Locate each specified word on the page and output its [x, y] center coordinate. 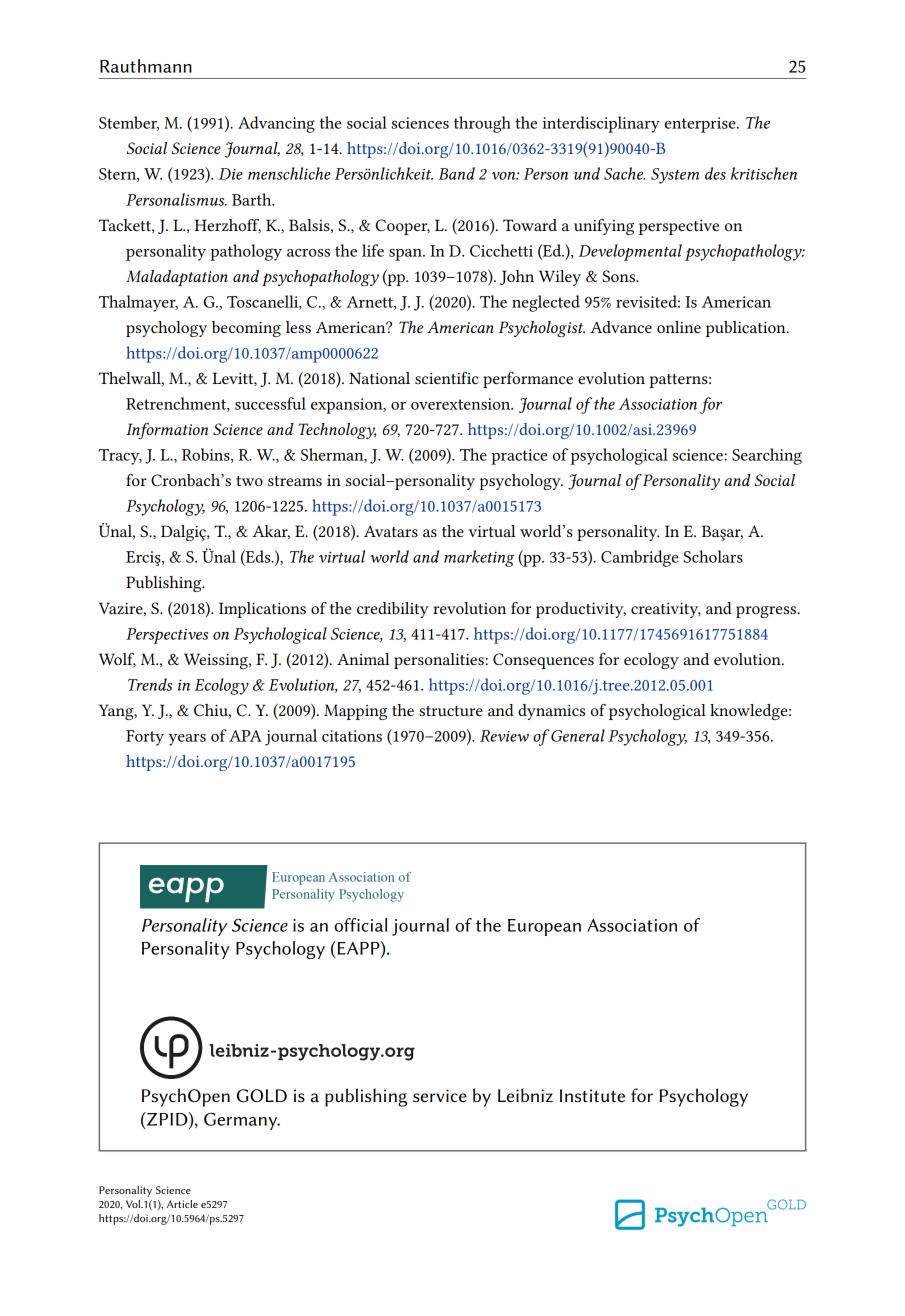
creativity [666, 610]
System [675, 176]
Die [231, 174]
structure [451, 711]
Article [182, 1204]
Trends [150, 684]
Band [456, 173]
